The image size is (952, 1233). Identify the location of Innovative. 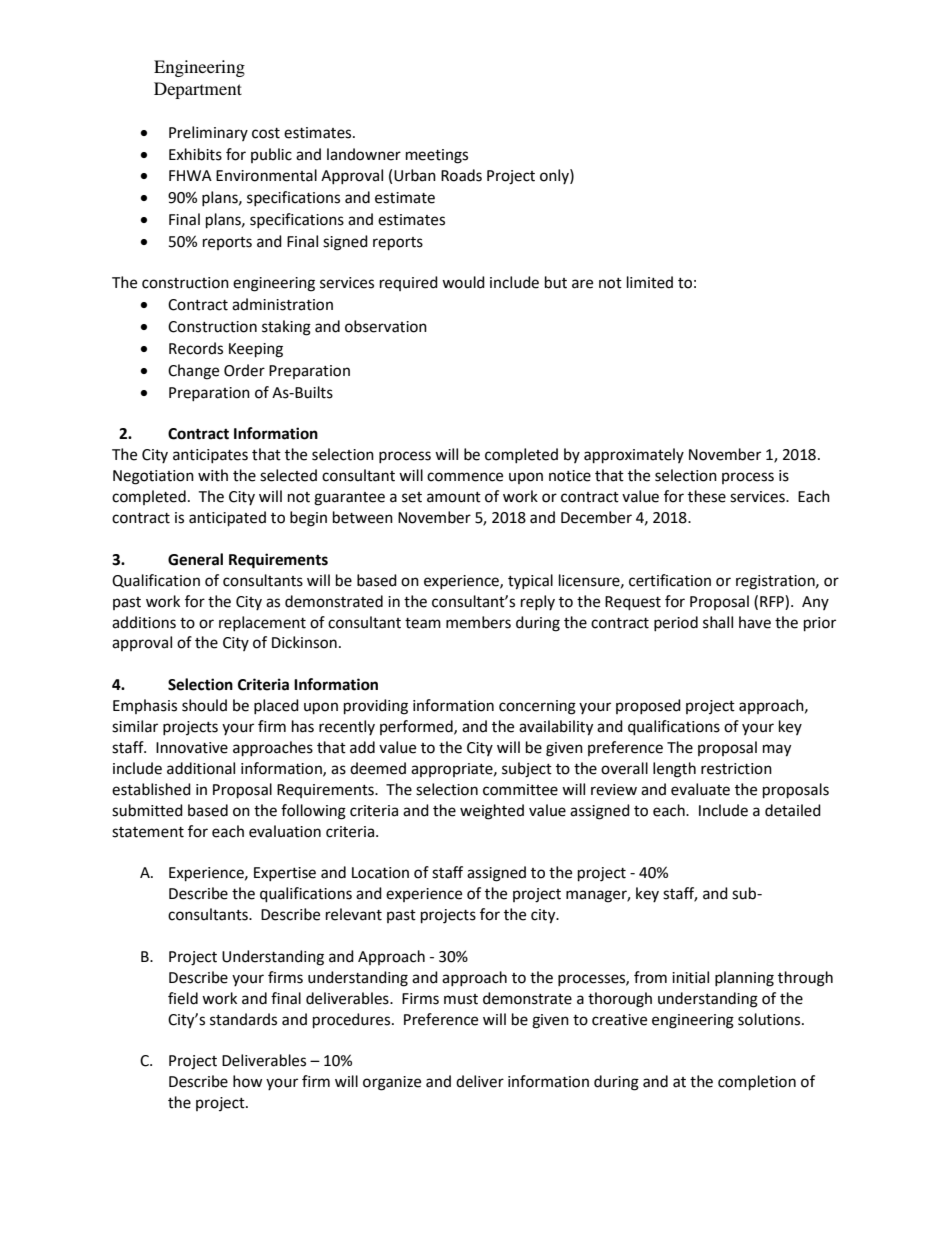
(192, 748).
